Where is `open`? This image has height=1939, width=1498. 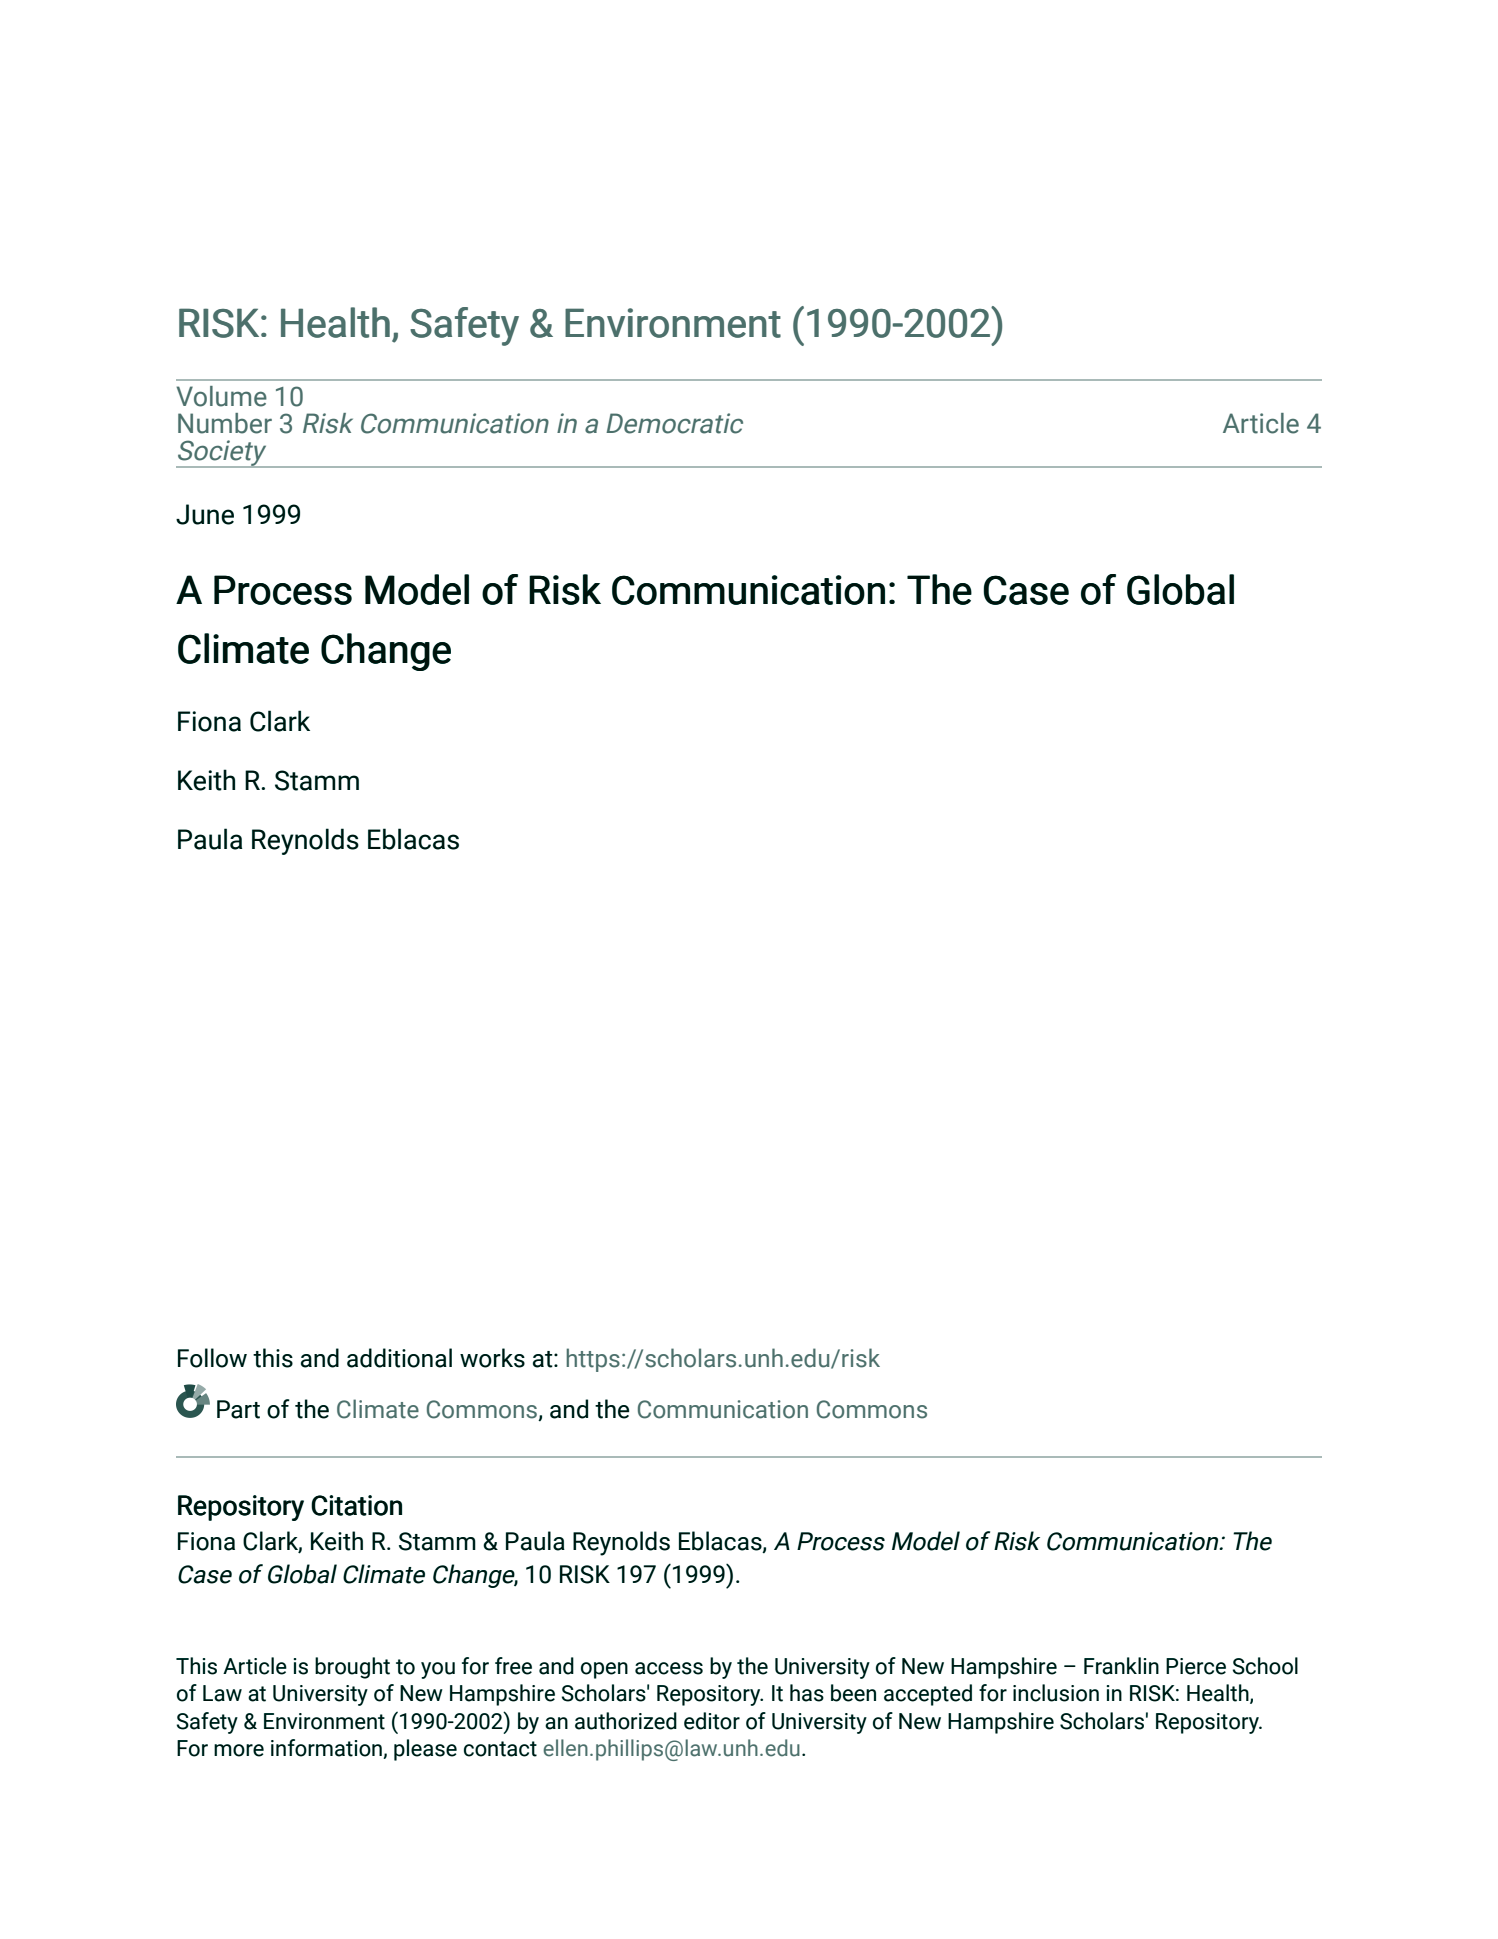 open is located at coordinates (604, 1670).
